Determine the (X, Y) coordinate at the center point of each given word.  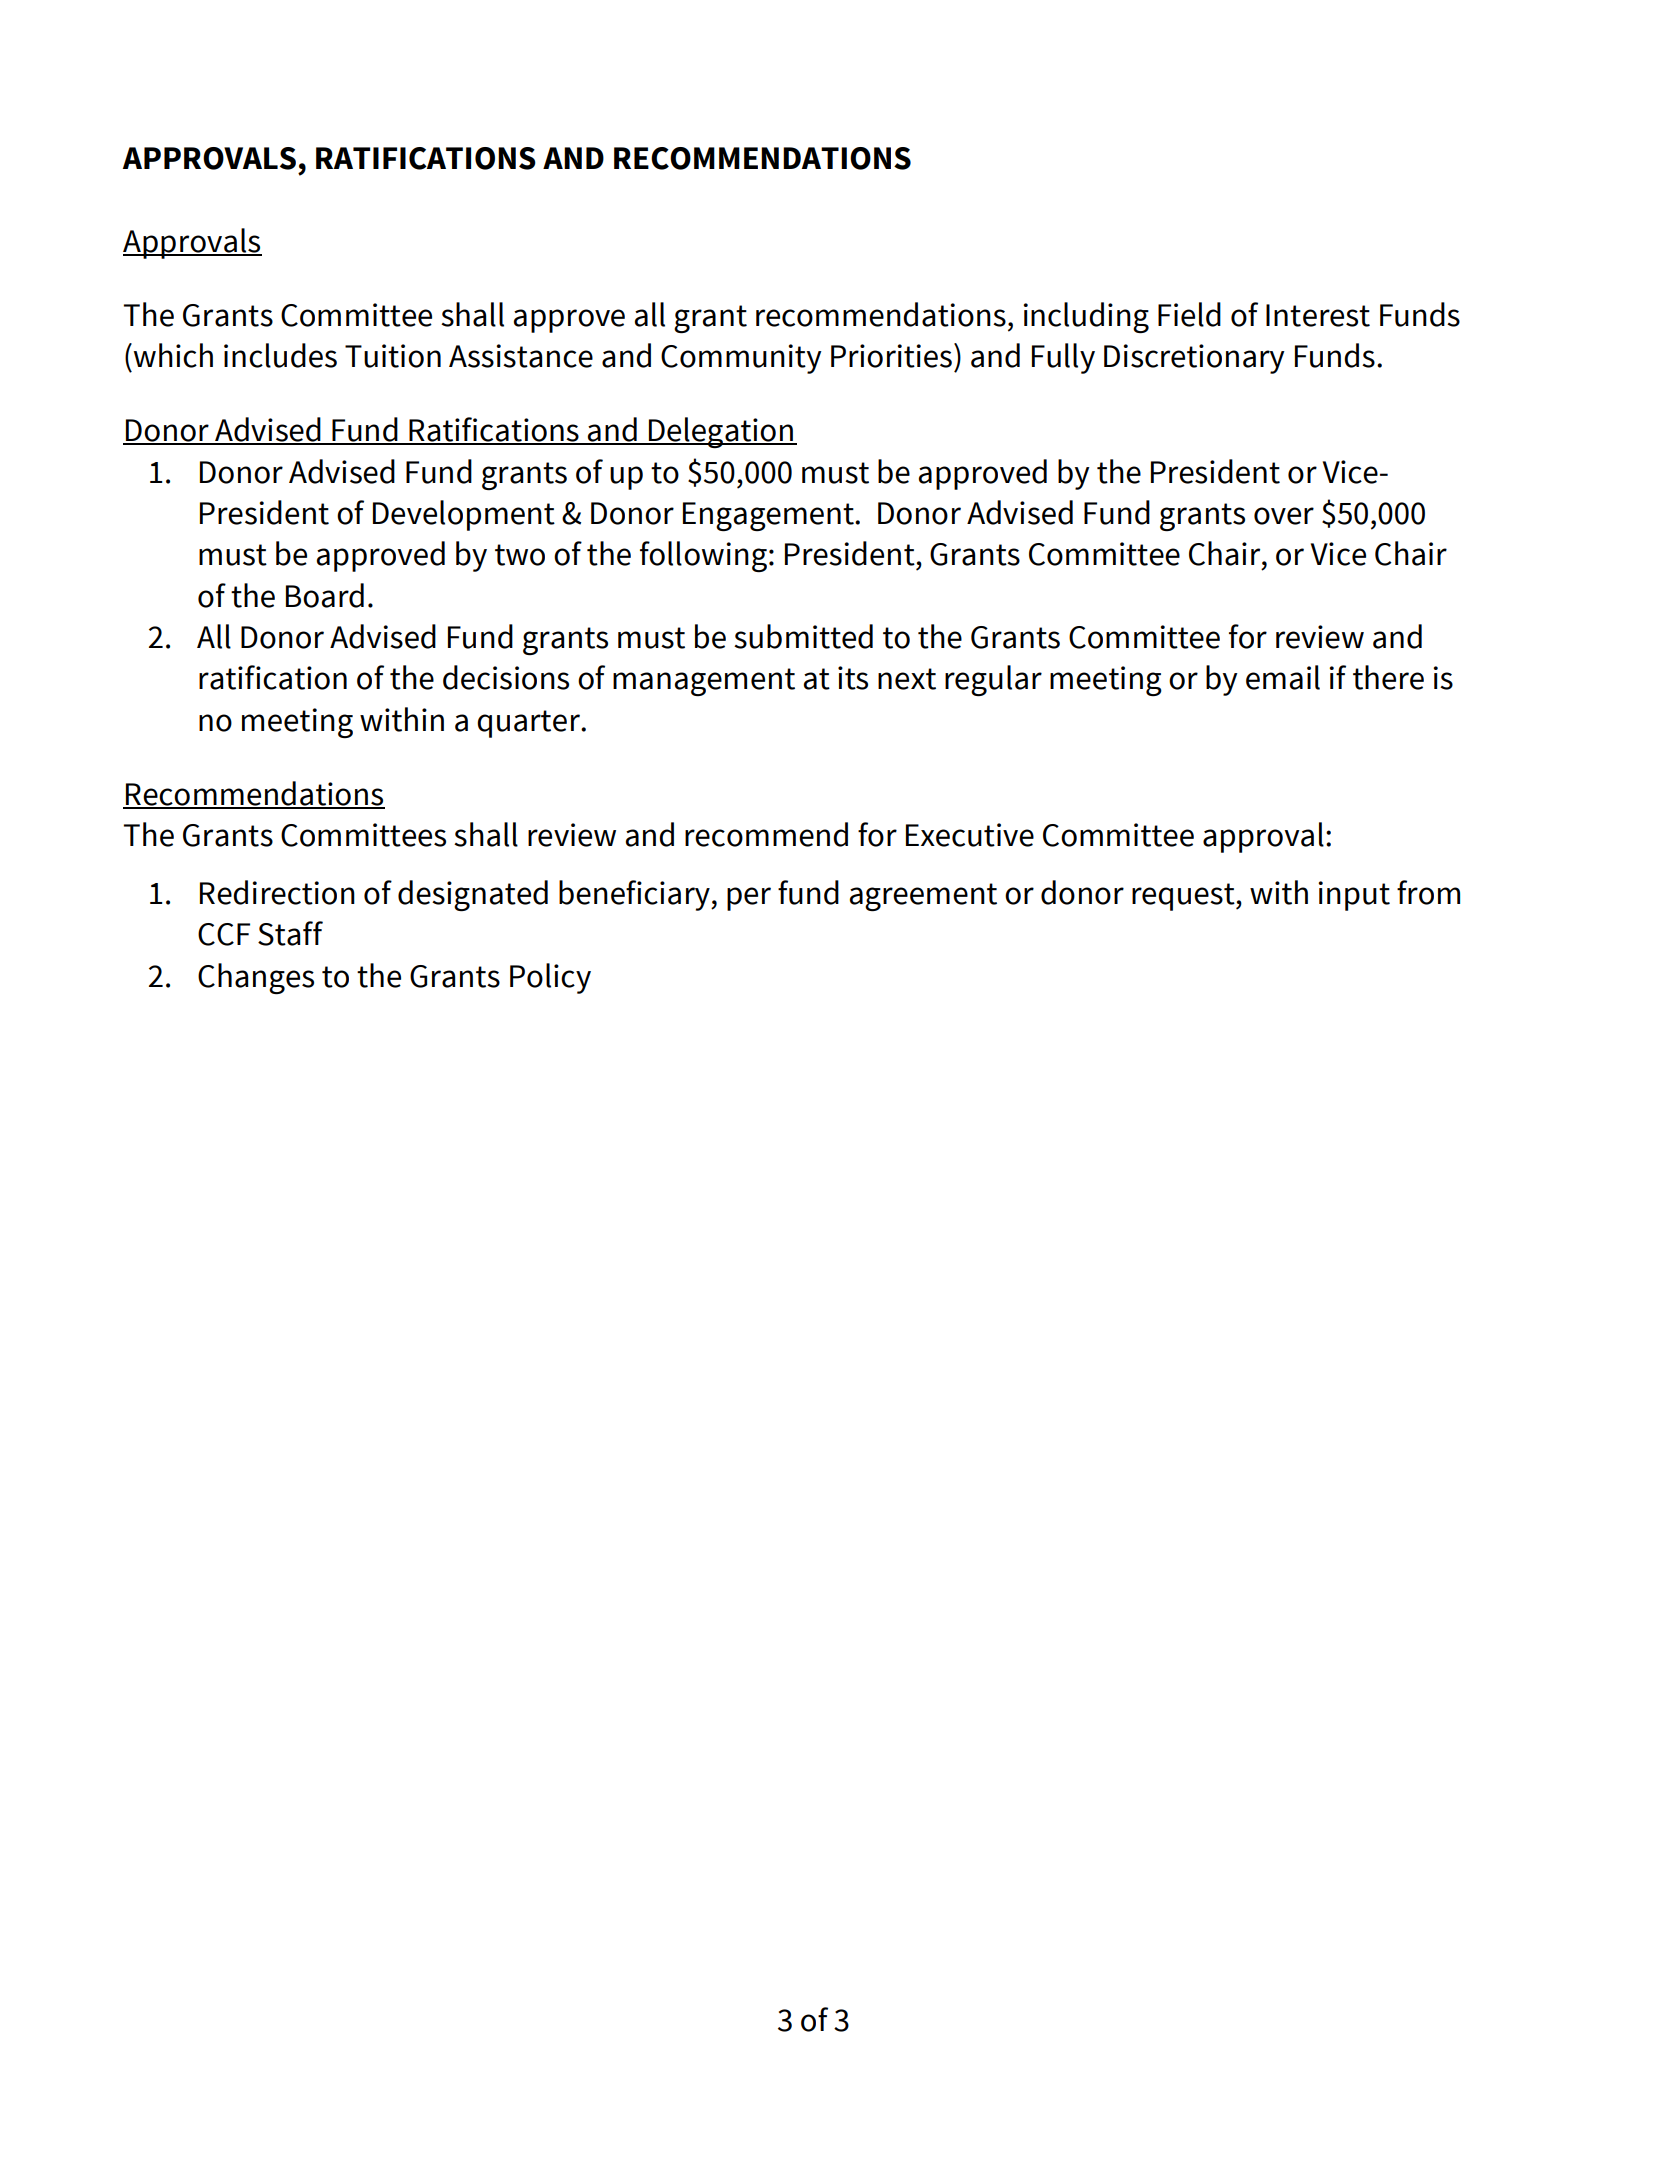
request (1184, 897)
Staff (290, 933)
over (1284, 516)
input (1354, 896)
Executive (970, 835)
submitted (803, 636)
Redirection (277, 892)
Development (464, 515)
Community (741, 359)
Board (325, 595)
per (749, 899)
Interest (1318, 315)
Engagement (769, 516)
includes (280, 355)
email (1283, 677)
